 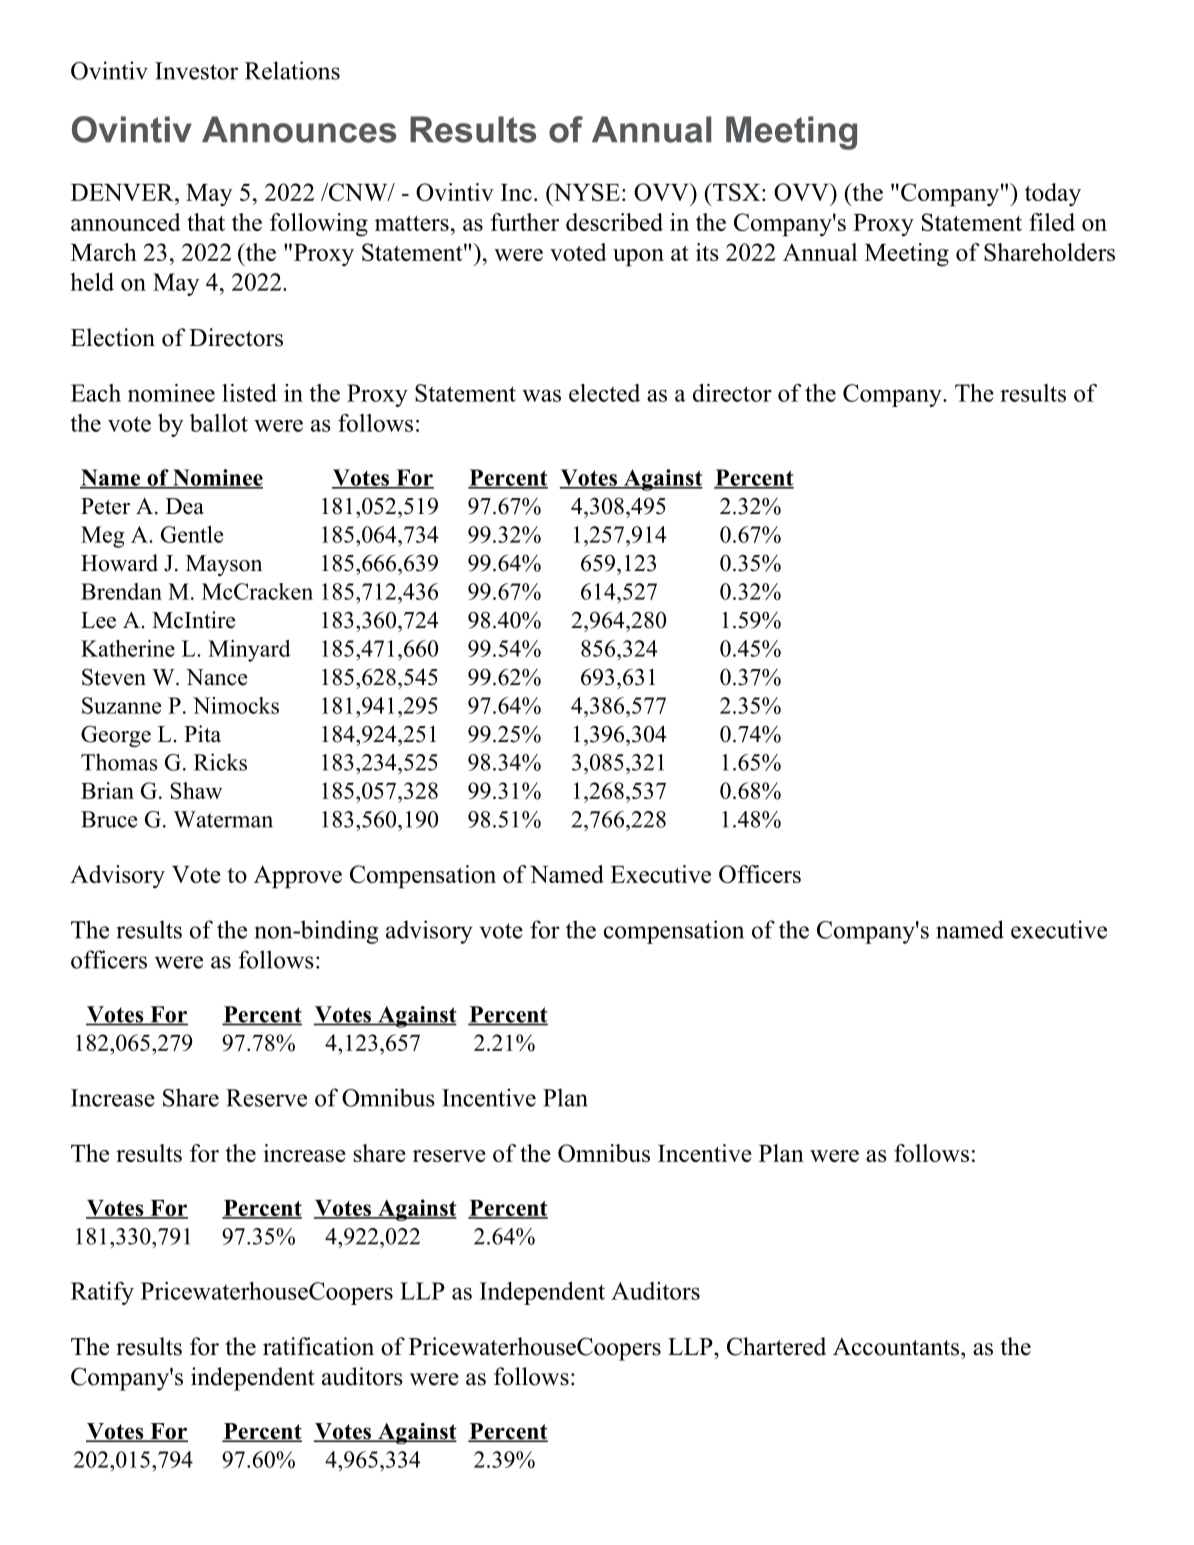 What do you see at coordinates (102, 1293) in the screenshot?
I see `Ratify` at bounding box center [102, 1293].
